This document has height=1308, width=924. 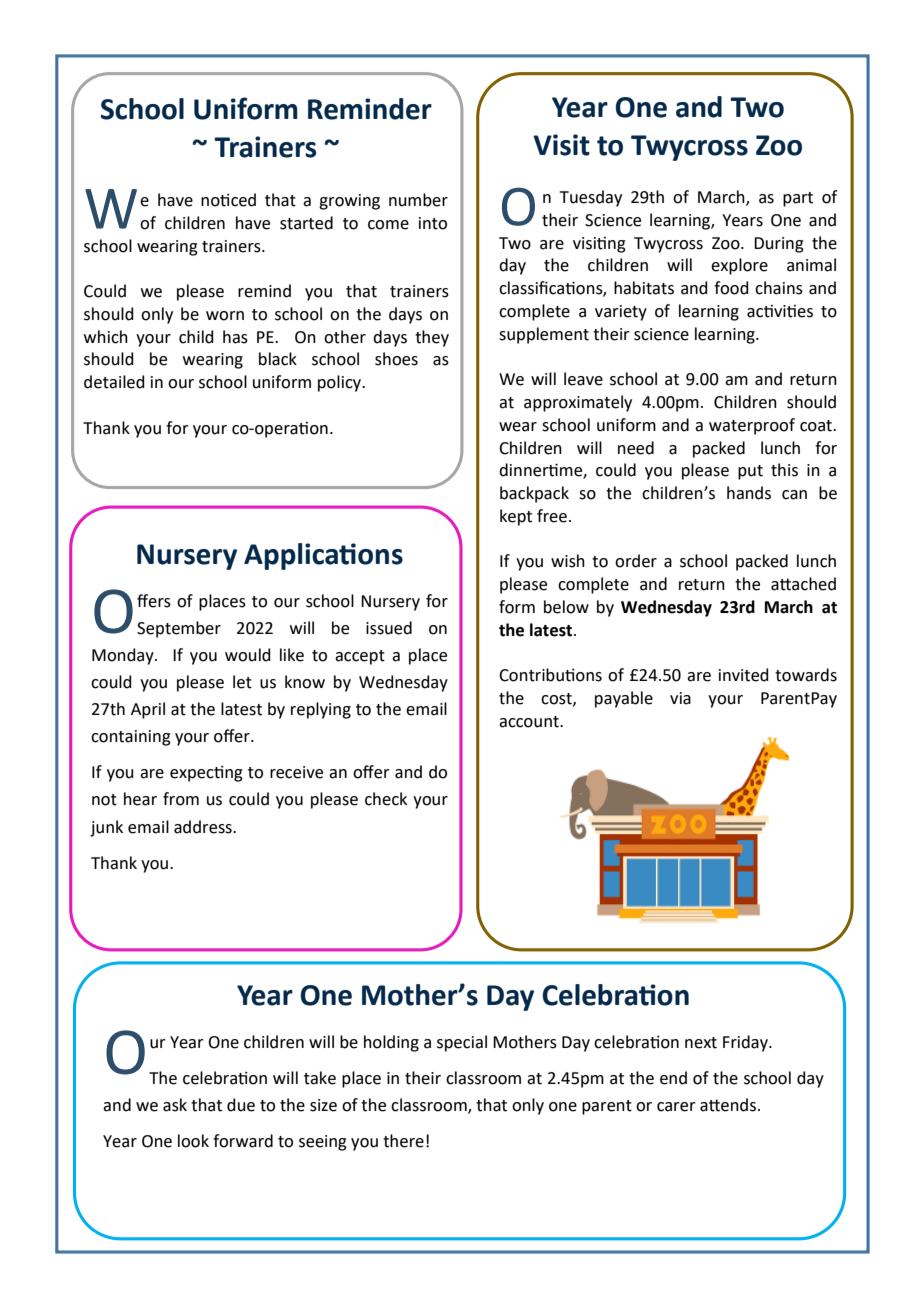 What do you see at coordinates (248, 655) in the document?
I see `would` at bounding box center [248, 655].
